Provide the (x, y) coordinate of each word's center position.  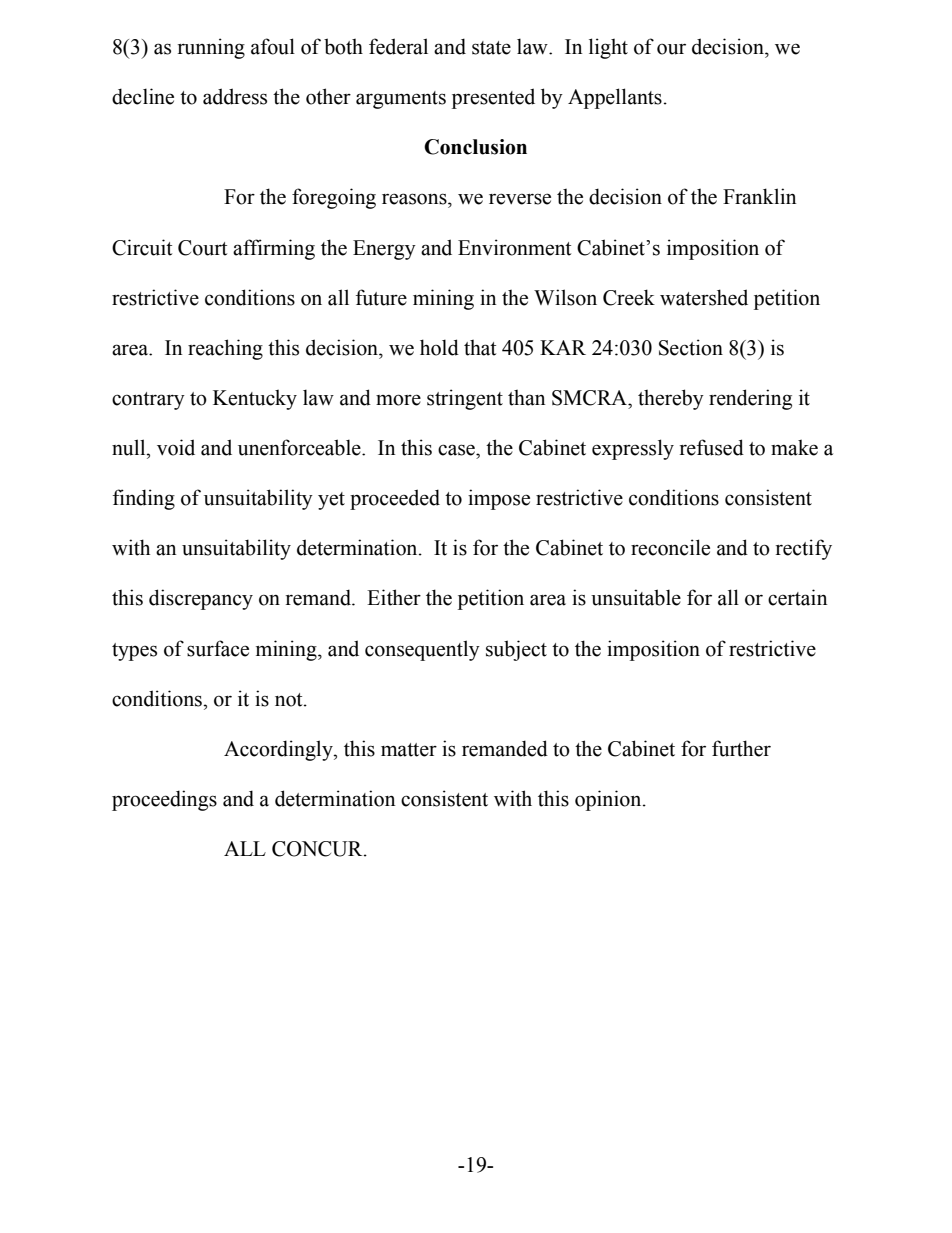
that (480, 347)
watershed (704, 297)
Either (394, 597)
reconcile (670, 547)
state (491, 48)
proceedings (164, 800)
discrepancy (201, 599)
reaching (225, 349)
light (608, 48)
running (211, 48)
